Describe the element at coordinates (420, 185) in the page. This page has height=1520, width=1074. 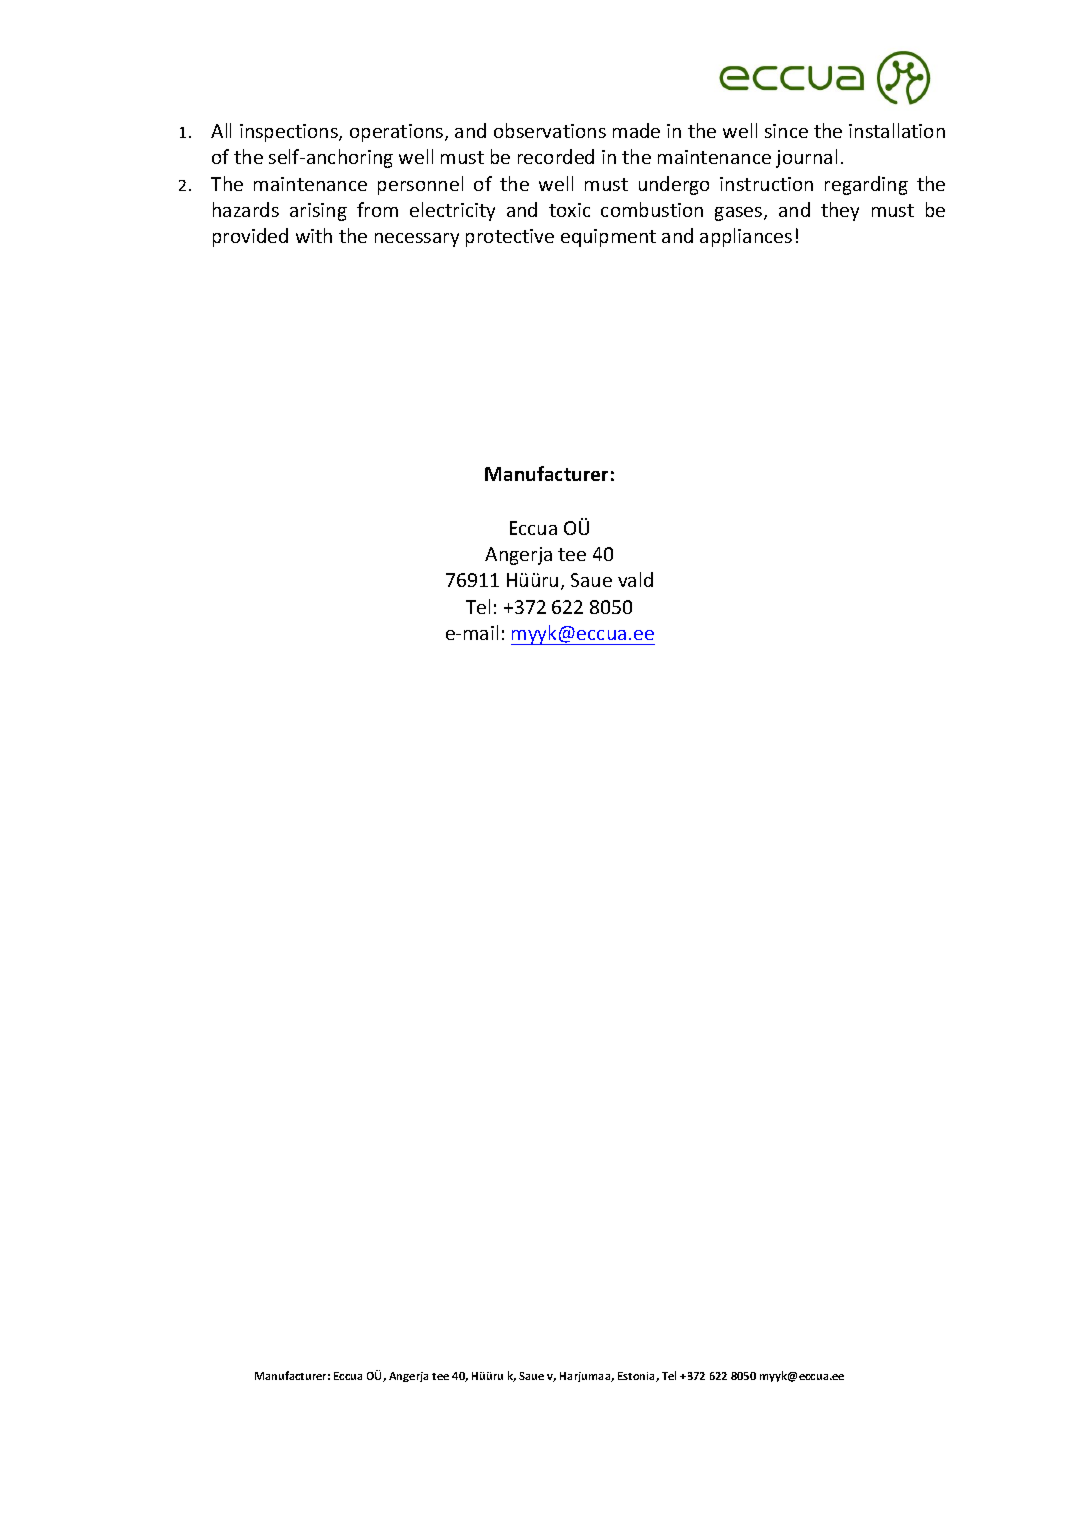
I see `personnel` at that location.
